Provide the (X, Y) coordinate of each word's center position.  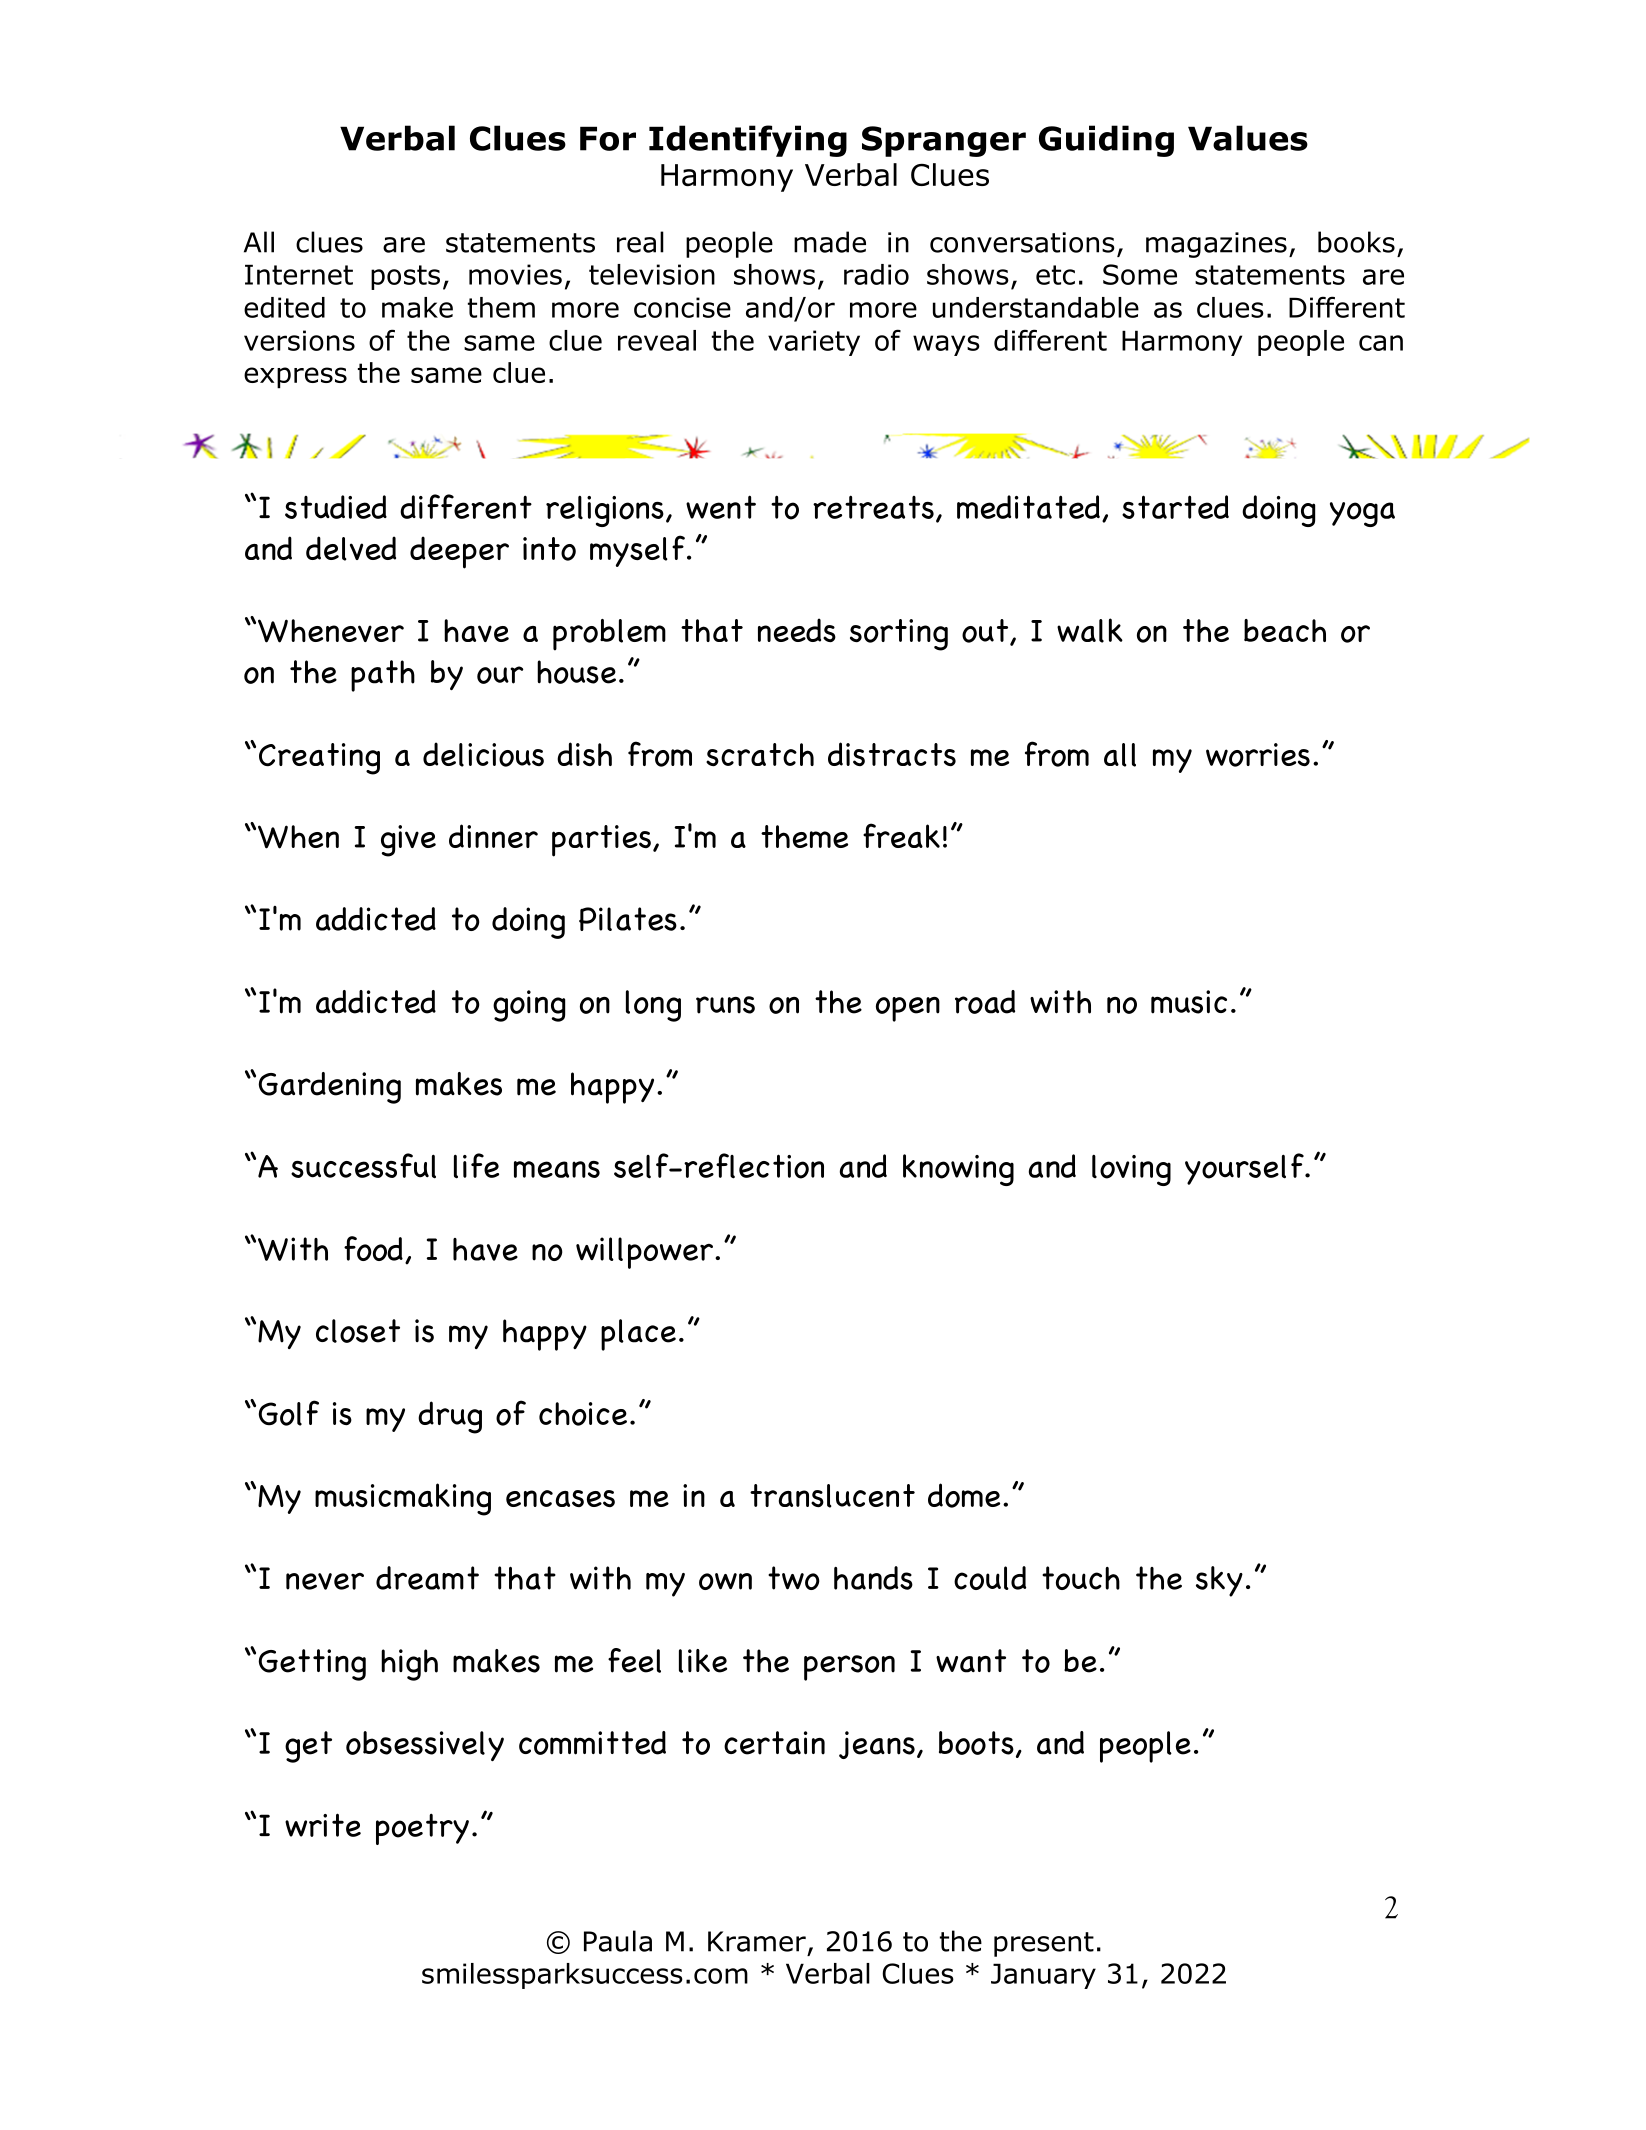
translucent (832, 1496)
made (830, 242)
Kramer (757, 1941)
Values (1248, 138)
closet (358, 1331)
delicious (483, 754)
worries (1258, 755)
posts (405, 277)
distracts (892, 754)
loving (1131, 1170)
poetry (422, 1829)
